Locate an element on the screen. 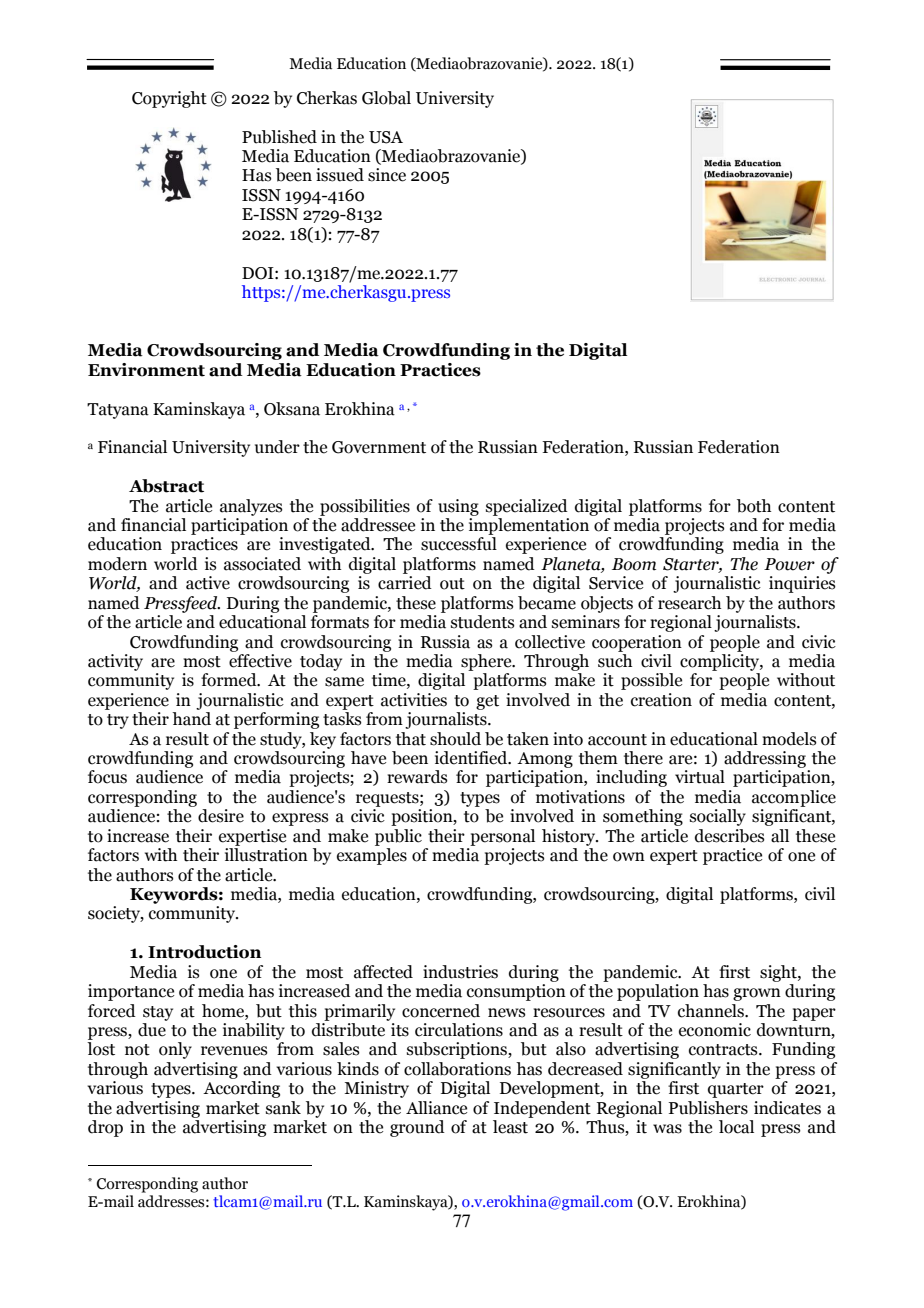 This screenshot has height=1308, width=924. Alliance is located at coordinates (436, 1108).
